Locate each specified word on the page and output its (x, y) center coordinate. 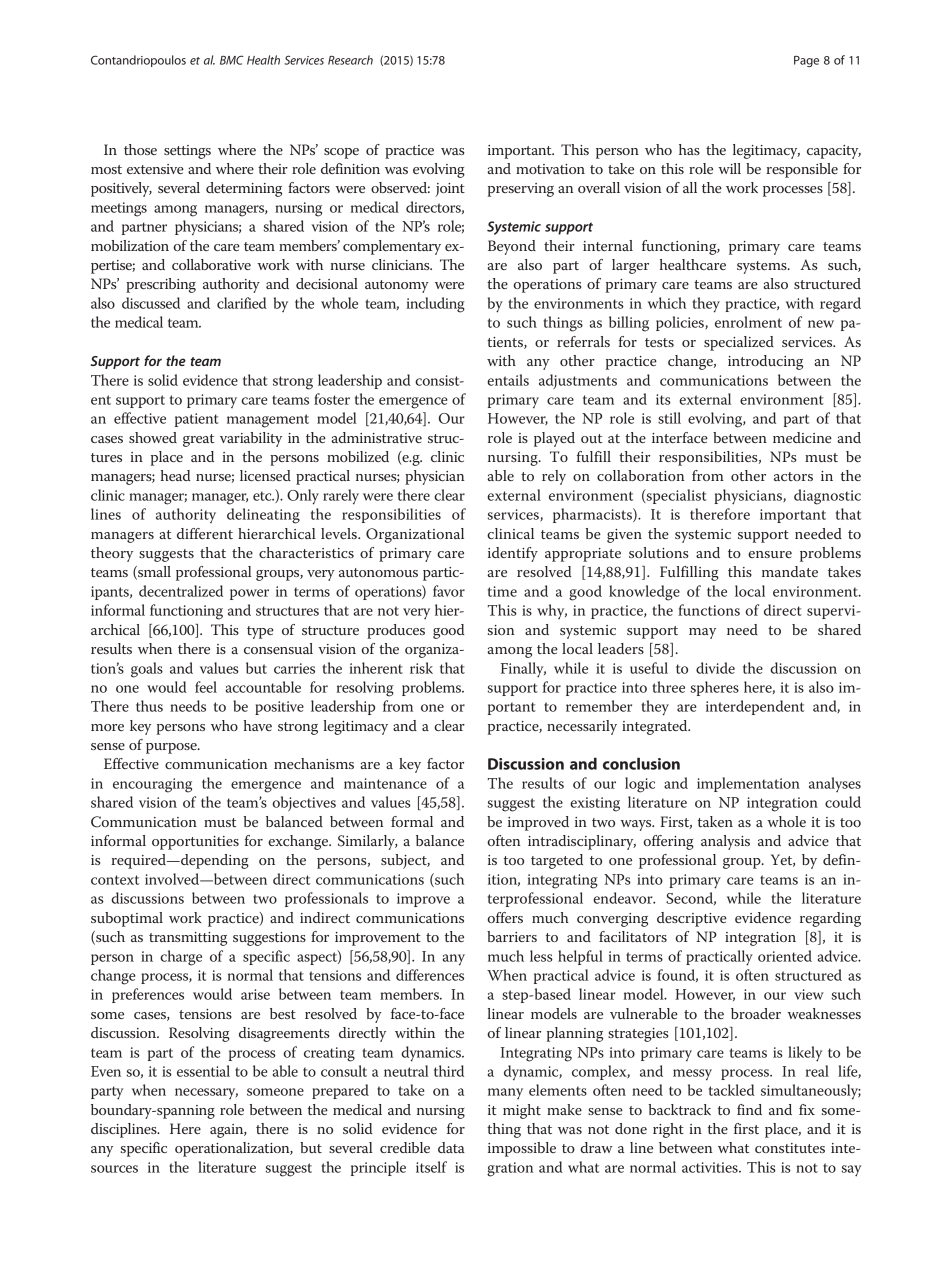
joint (450, 190)
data (451, 1147)
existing (595, 804)
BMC (232, 60)
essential (203, 1071)
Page (806, 61)
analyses (835, 784)
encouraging (152, 785)
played (554, 439)
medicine (802, 437)
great (198, 440)
